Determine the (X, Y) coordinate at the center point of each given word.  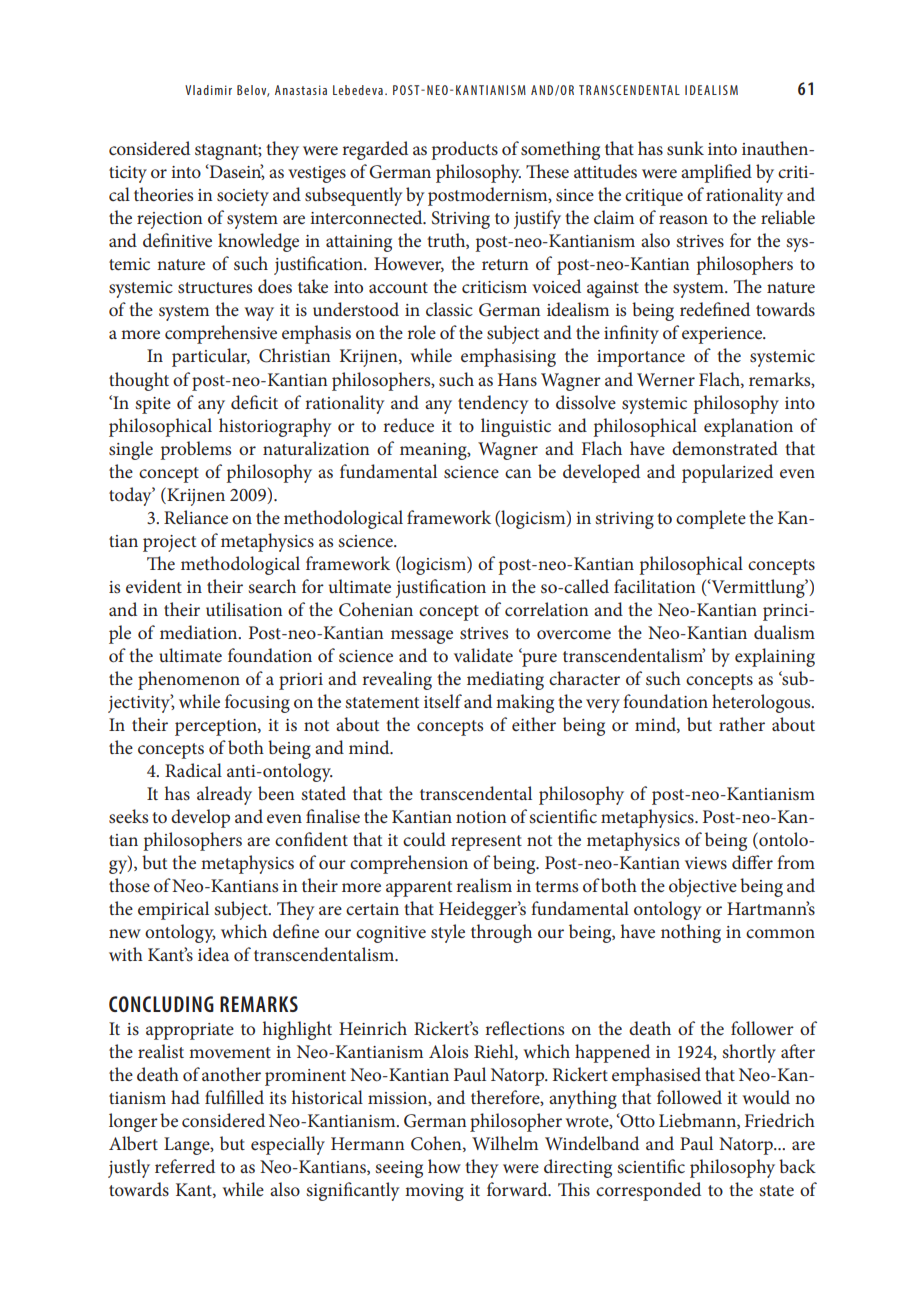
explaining (775, 657)
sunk (685, 148)
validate (483, 655)
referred (185, 1166)
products (464, 150)
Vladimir (208, 90)
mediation (200, 632)
